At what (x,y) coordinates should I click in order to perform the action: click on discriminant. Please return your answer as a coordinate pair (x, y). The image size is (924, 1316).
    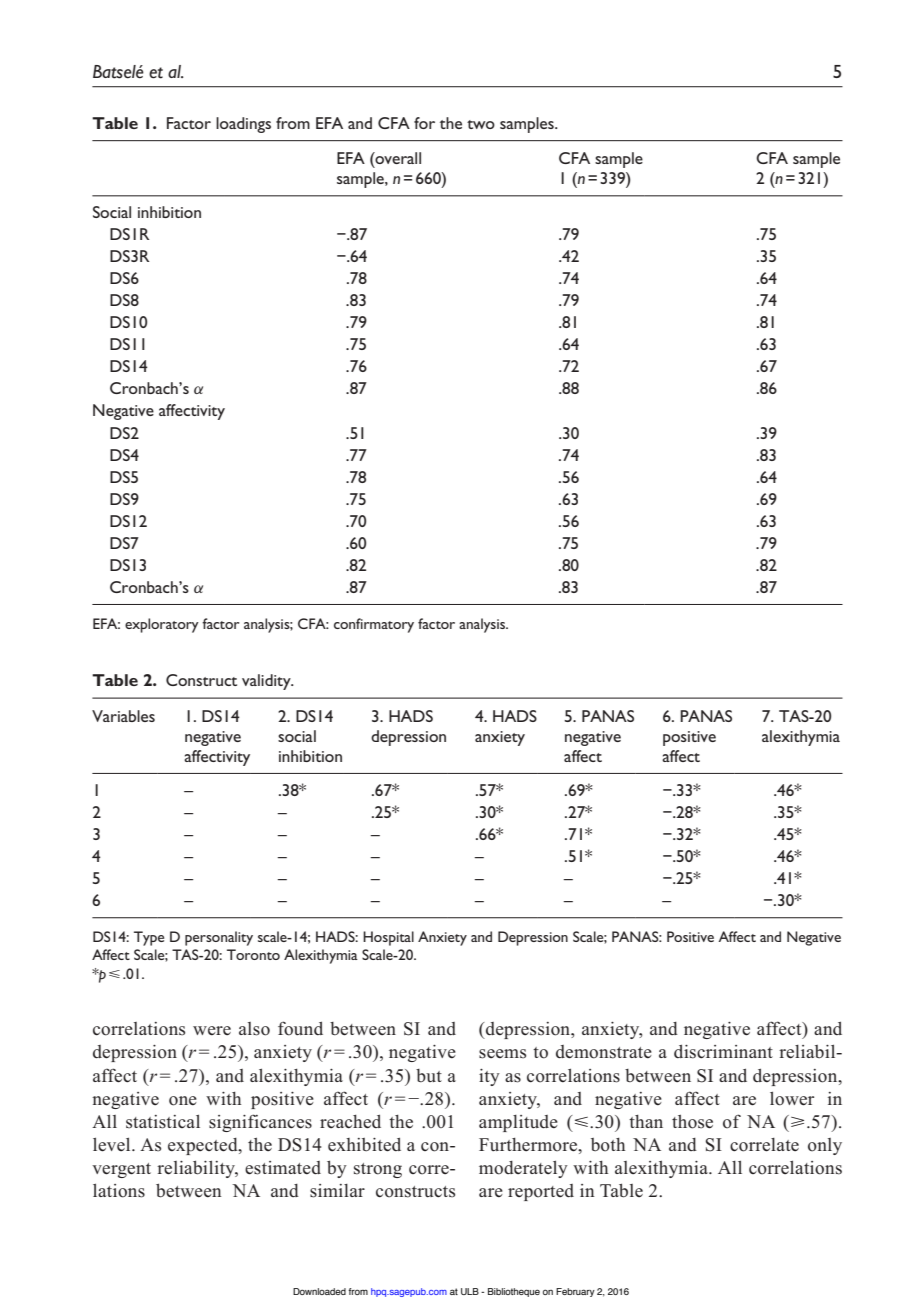
    Looking at the image, I should click on (723, 1051).
